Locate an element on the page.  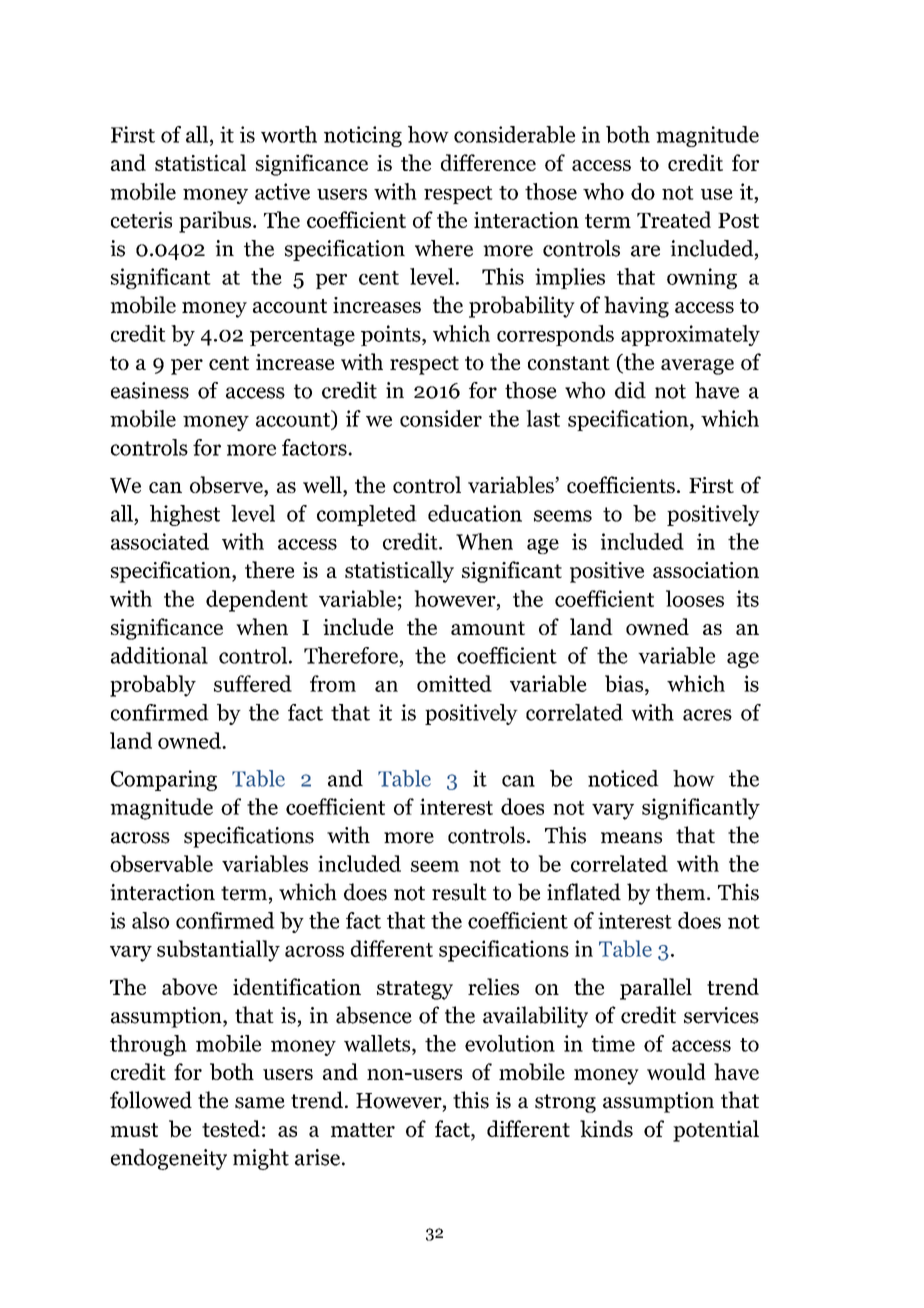
difference is located at coordinates (488, 162).
